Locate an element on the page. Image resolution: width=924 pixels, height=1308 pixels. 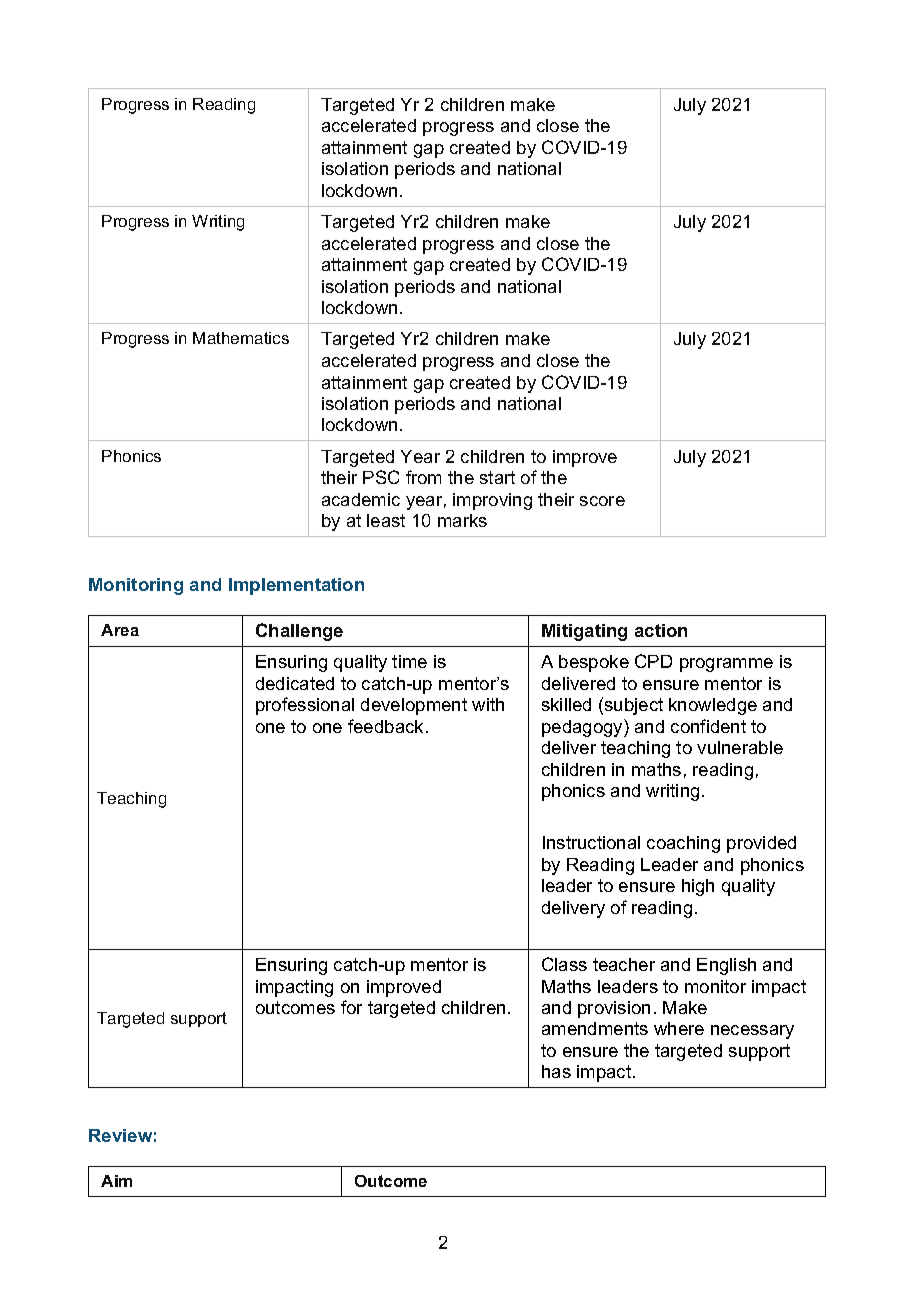
for is located at coordinates (351, 1007).
